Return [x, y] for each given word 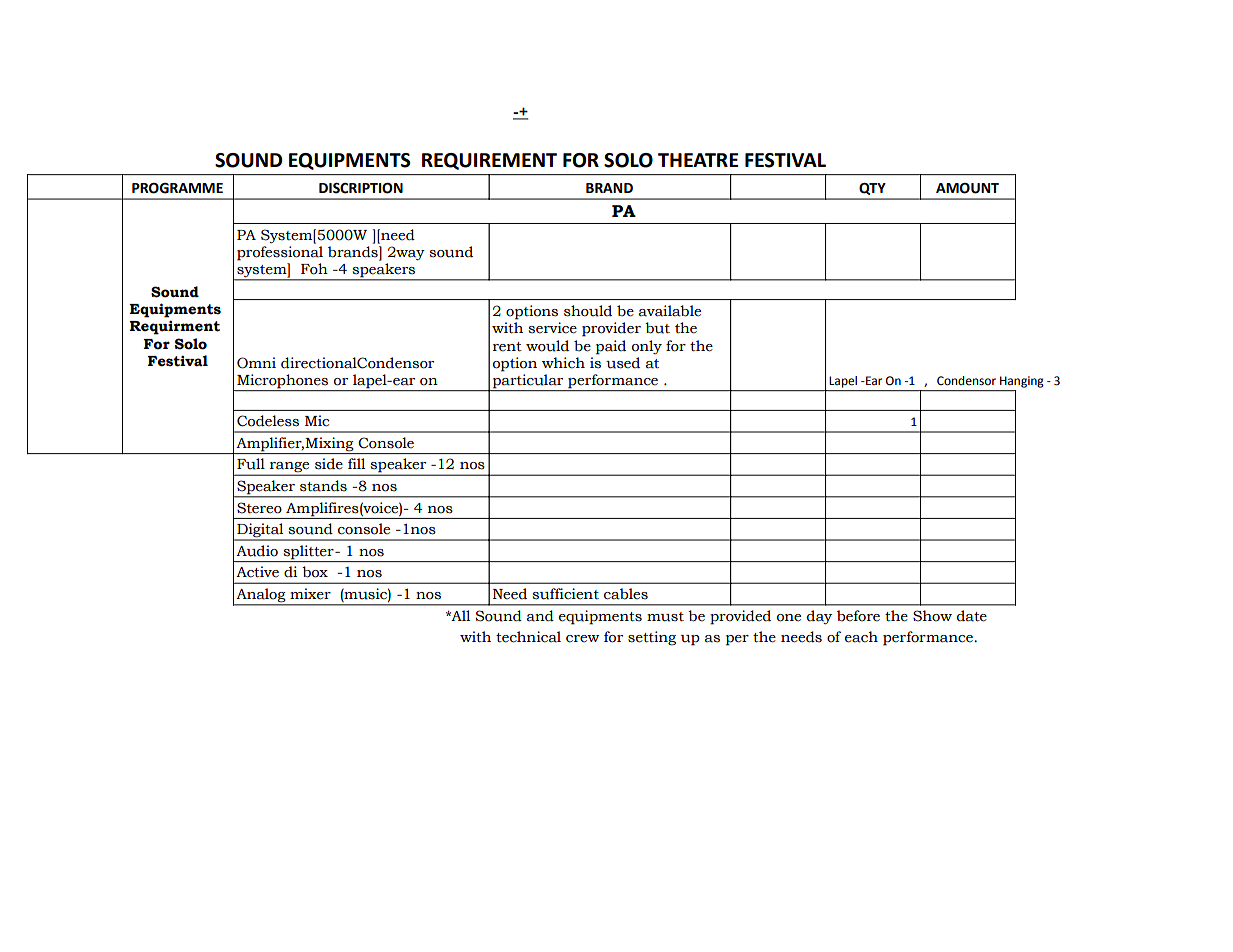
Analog [261, 596]
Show [932, 616]
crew [582, 639]
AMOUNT [967, 188]
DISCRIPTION [361, 188]
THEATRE [698, 160]
